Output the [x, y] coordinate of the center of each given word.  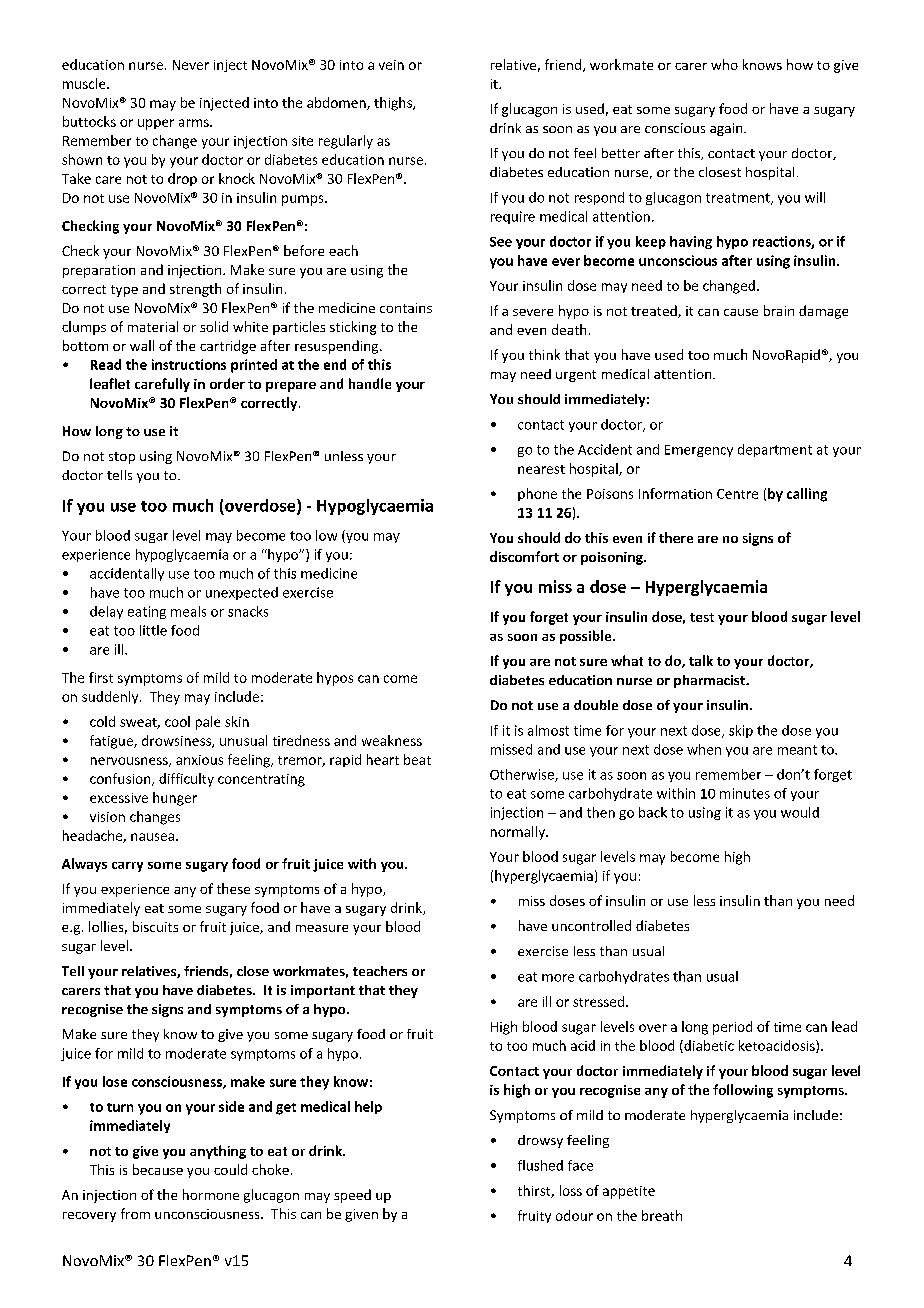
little [153, 630]
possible [587, 637]
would [800, 812]
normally [519, 833]
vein [391, 65]
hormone [211, 1194]
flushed [540, 1165]
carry [127, 867]
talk [701, 660]
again [727, 129]
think [544, 354]
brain [779, 310]
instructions [189, 364]
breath [662, 1215]
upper [156, 124]
